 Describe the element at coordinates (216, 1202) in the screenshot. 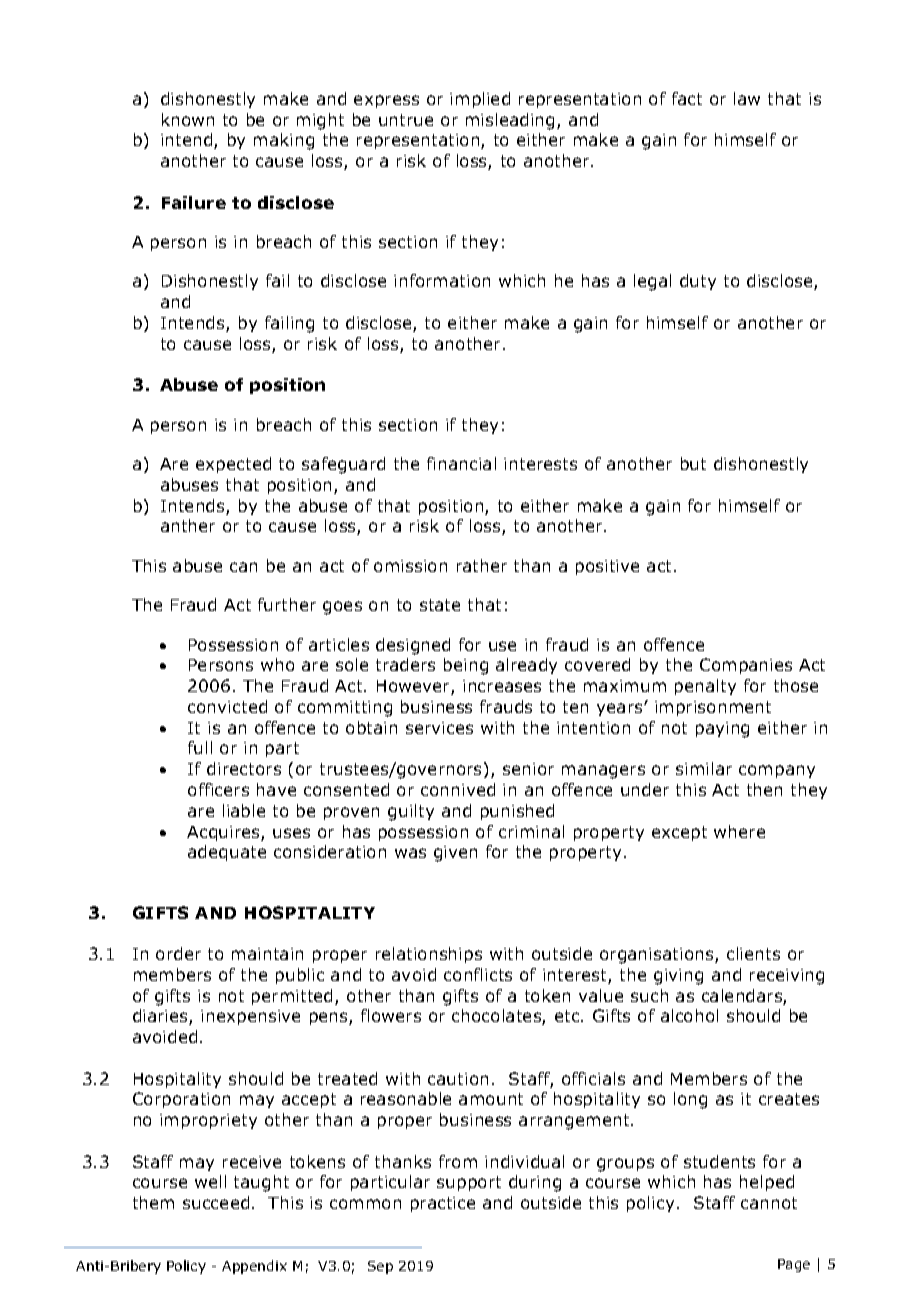

I see `succeed` at that location.
